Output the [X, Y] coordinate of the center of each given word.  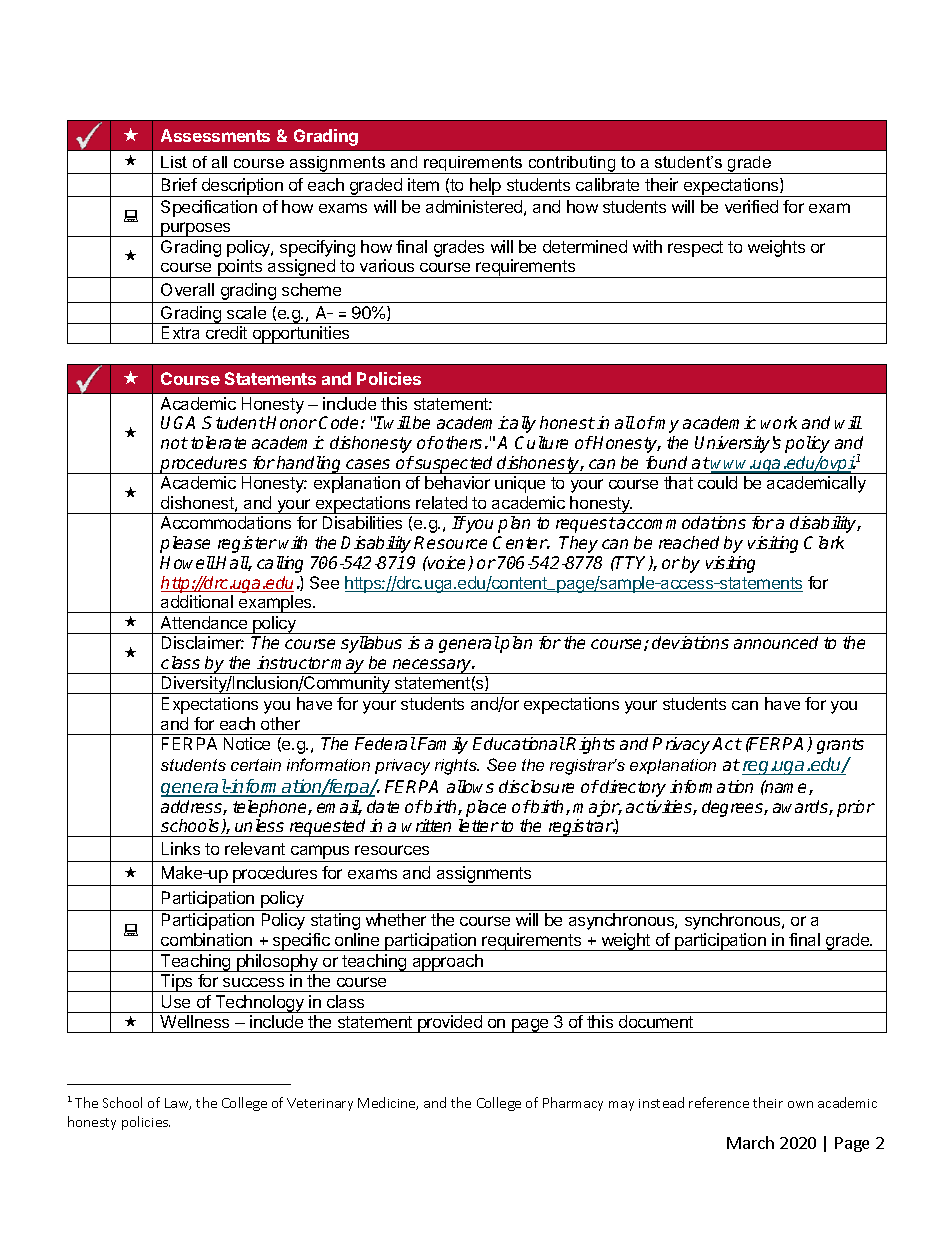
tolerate [218, 442]
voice [447, 563]
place [486, 808]
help [485, 187]
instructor [293, 662]
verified [751, 206]
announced [776, 642]
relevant [255, 848]
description [242, 187]
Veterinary [320, 1104]
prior [856, 808]
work [779, 422]
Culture [541, 442]
